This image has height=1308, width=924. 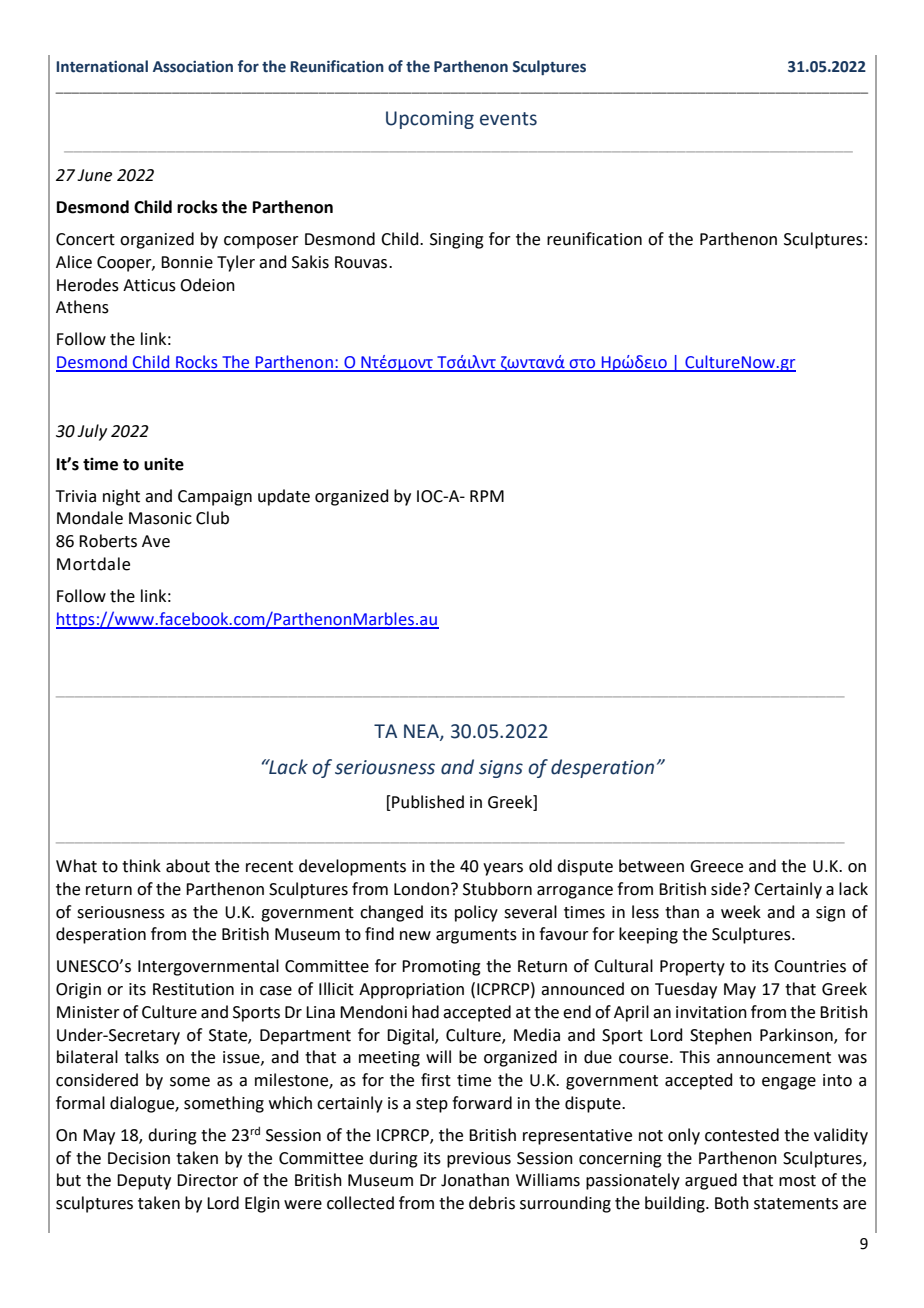 I want to click on Upcoming, so click(x=430, y=120).
